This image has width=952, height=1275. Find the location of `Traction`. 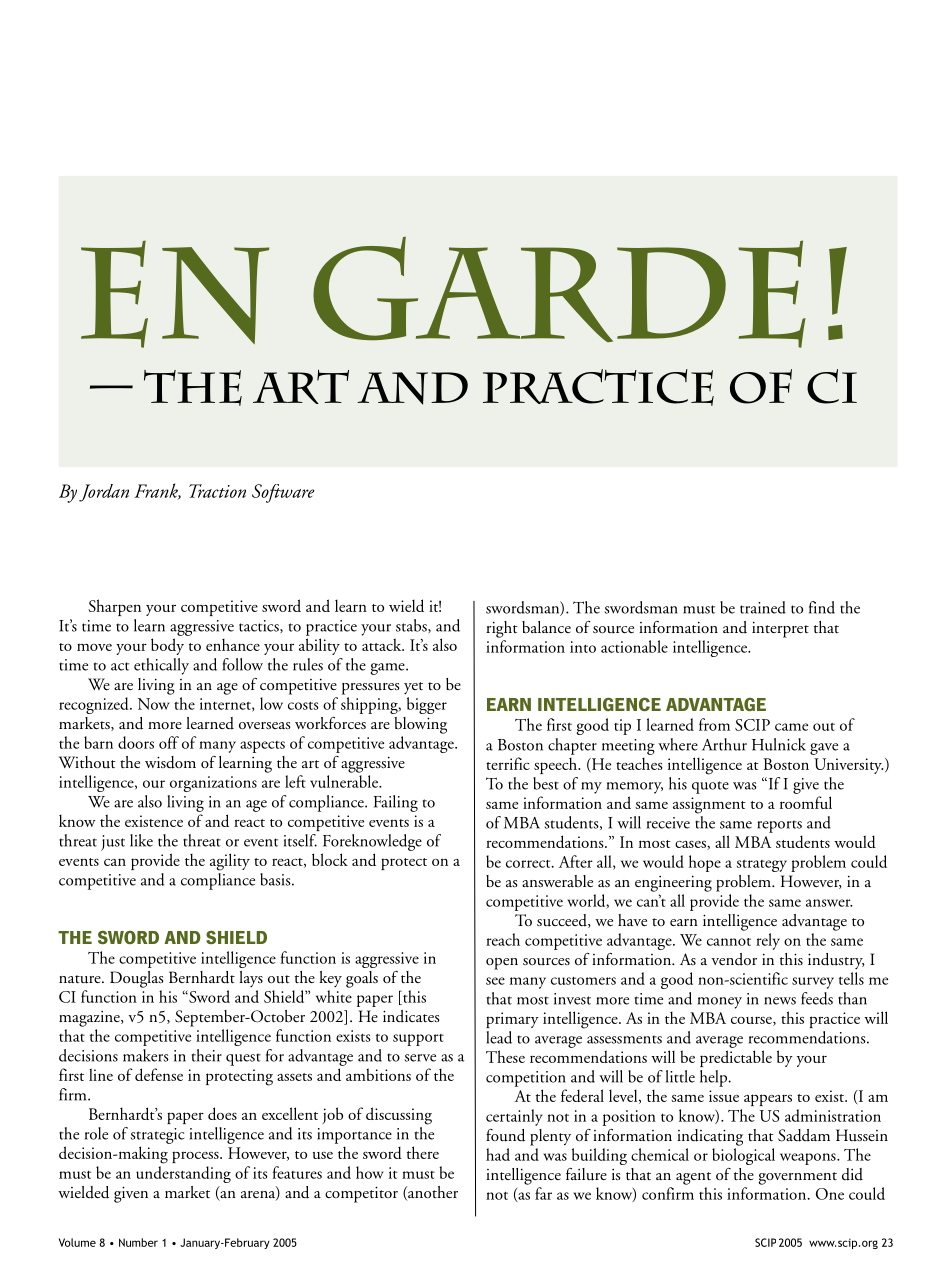

Traction is located at coordinates (217, 491).
